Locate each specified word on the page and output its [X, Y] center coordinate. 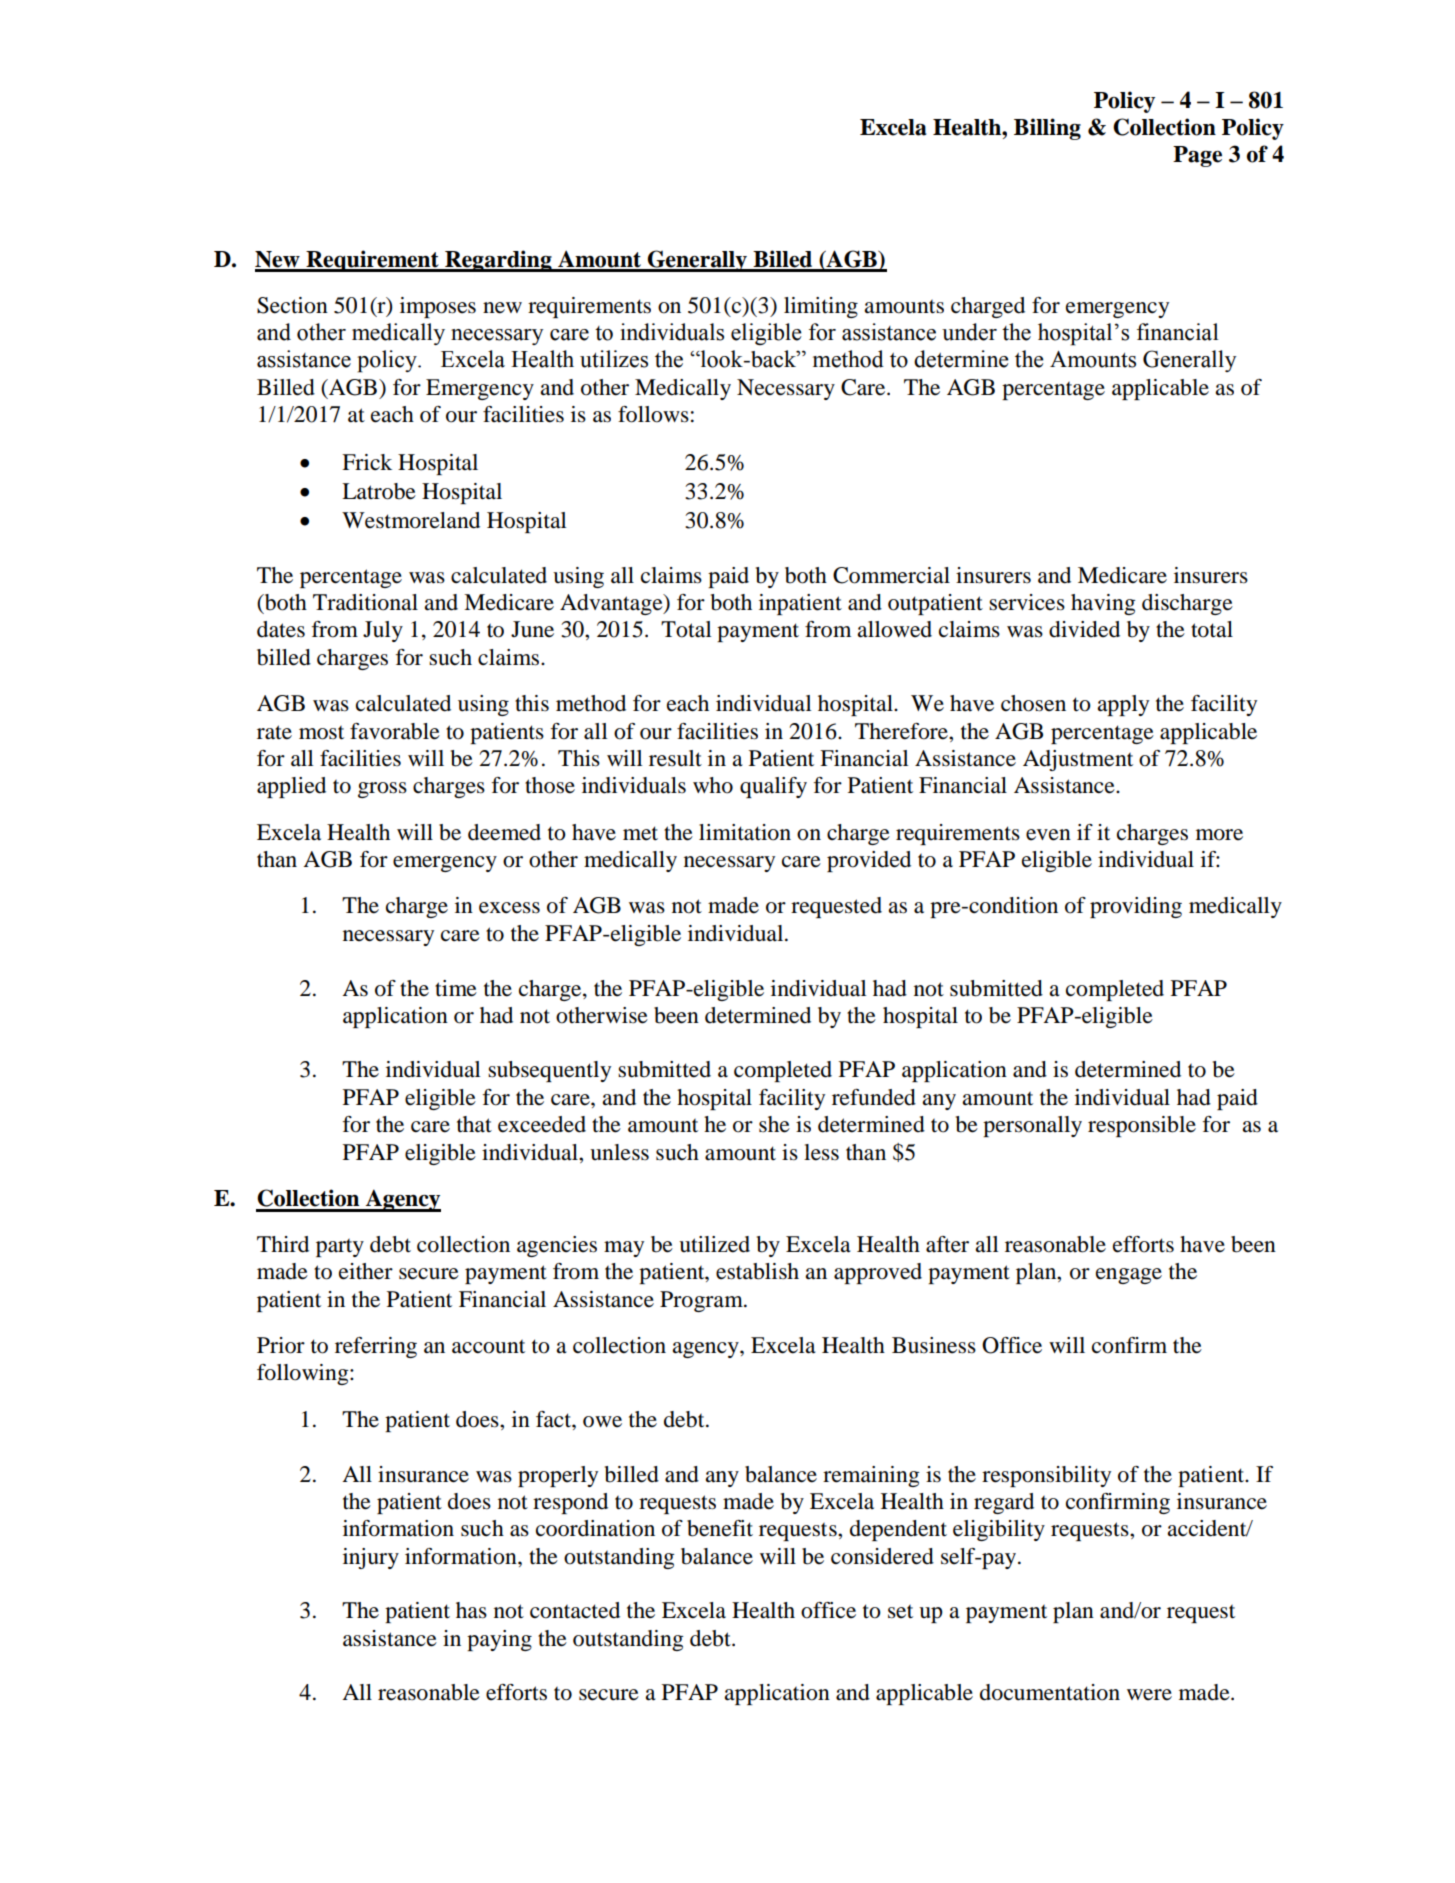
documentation [1050, 1692]
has [471, 1610]
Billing [1047, 129]
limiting [821, 307]
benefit [720, 1528]
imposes [438, 307]
